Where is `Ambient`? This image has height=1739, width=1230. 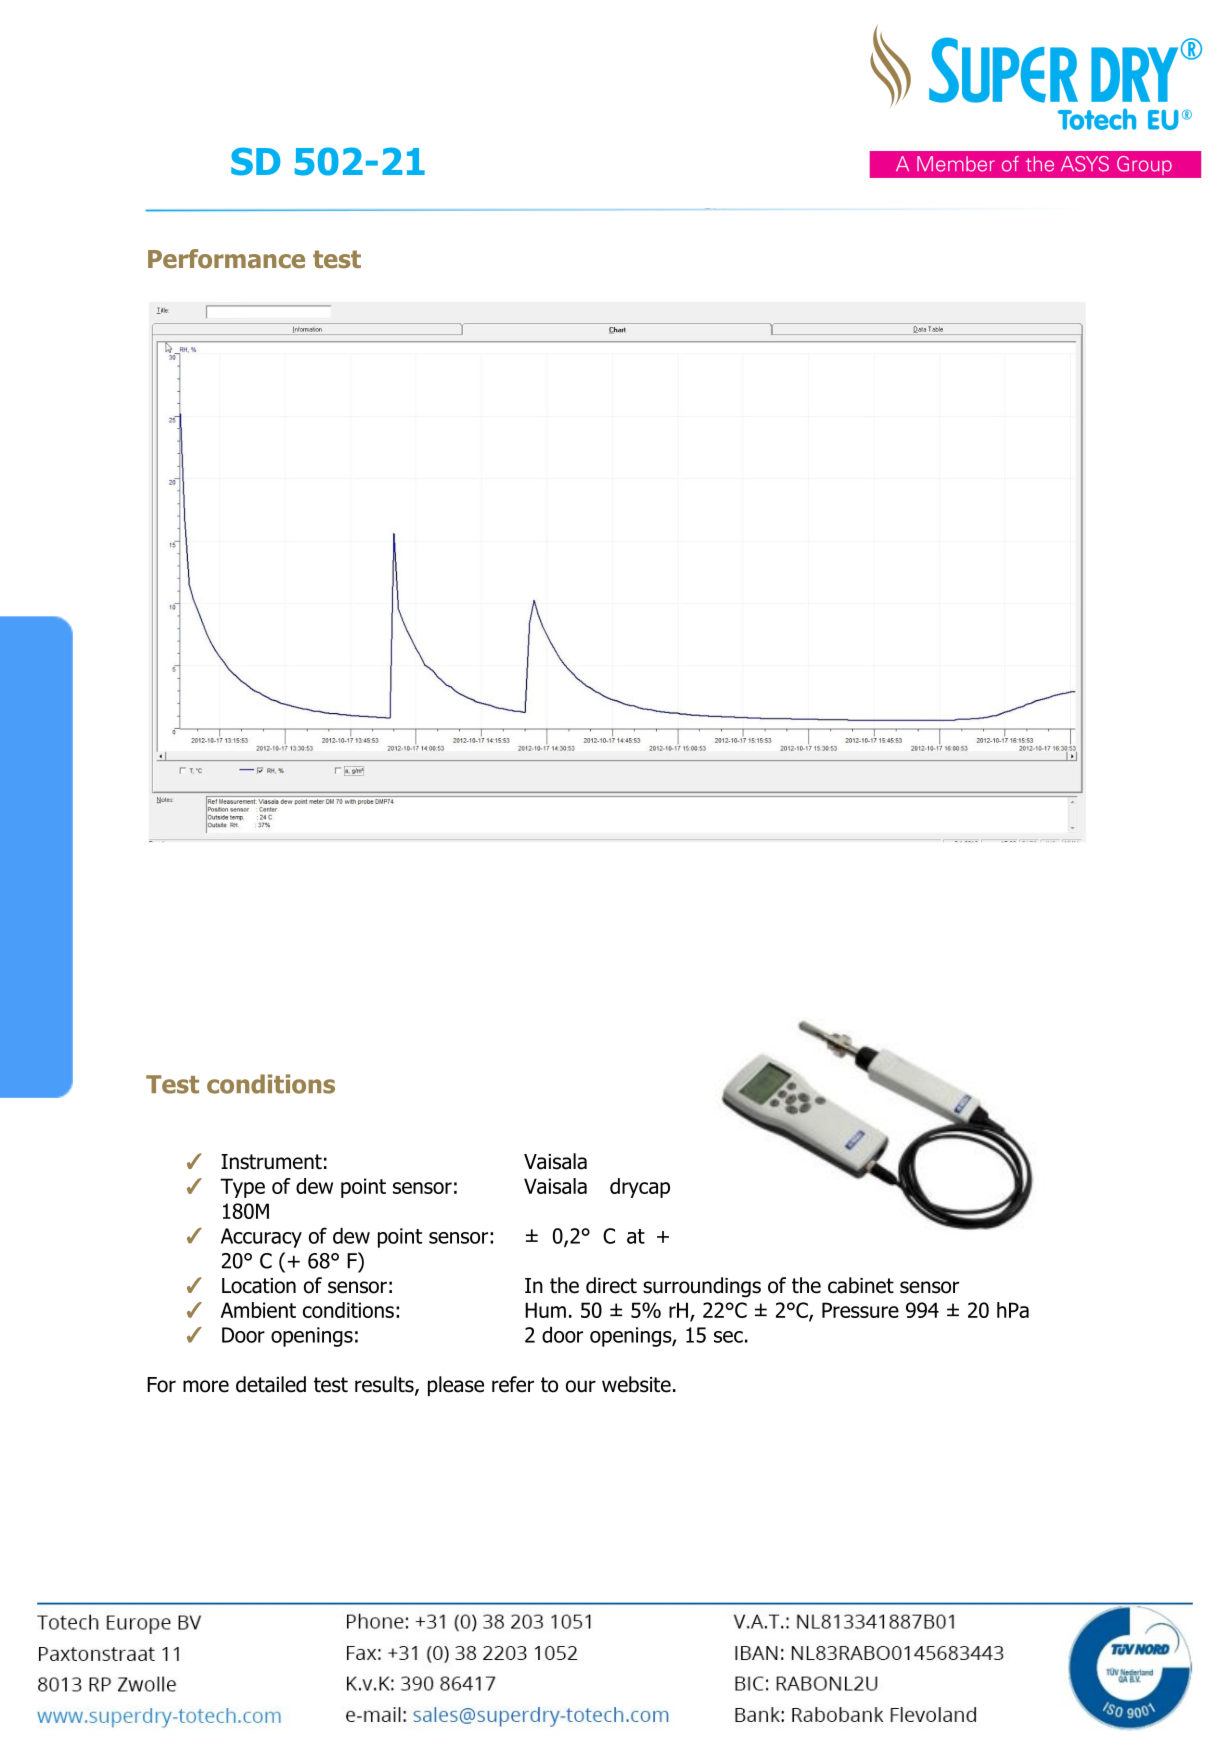
Ambient is located at coordinates (258, 1310).
